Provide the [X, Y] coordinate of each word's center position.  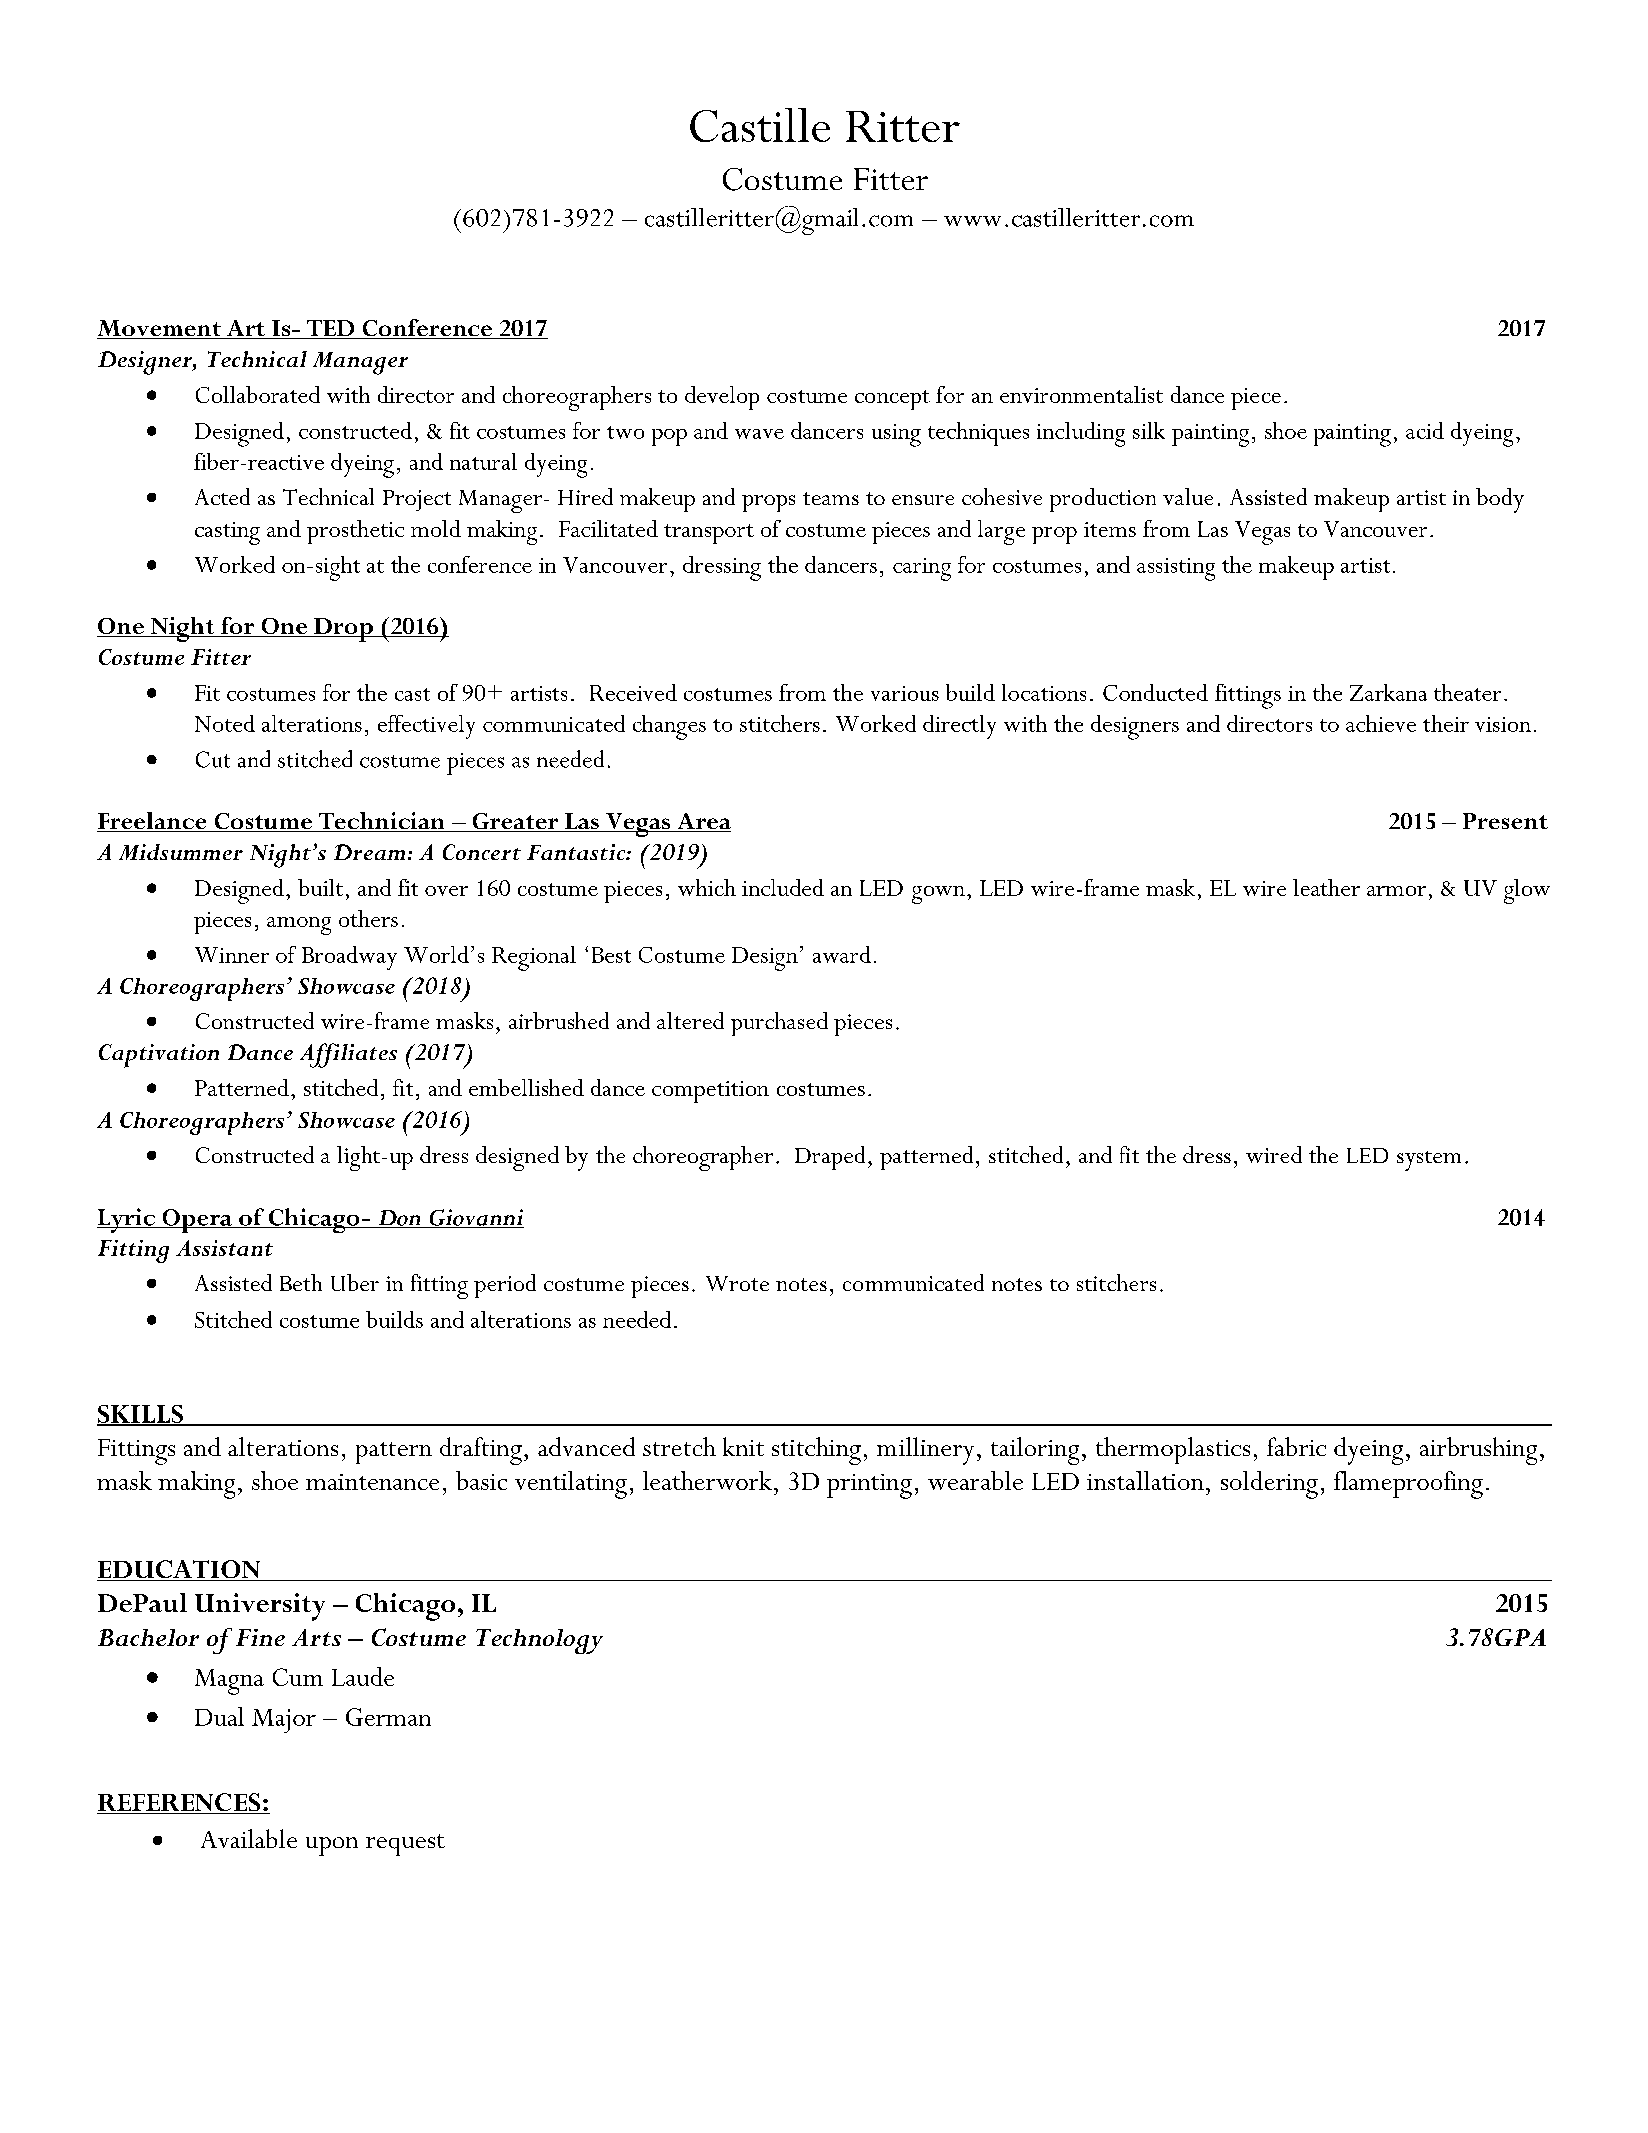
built [320, 887]
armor [1396, 891]
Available [249, 1838]
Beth [301, 1282]
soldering [1269, 1485]
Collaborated [258, 394]
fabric [1296, 1446]
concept [892, 400]
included [783, 887]
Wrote [737, 1283]
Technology [539, 1641]
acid [1425, 430]
